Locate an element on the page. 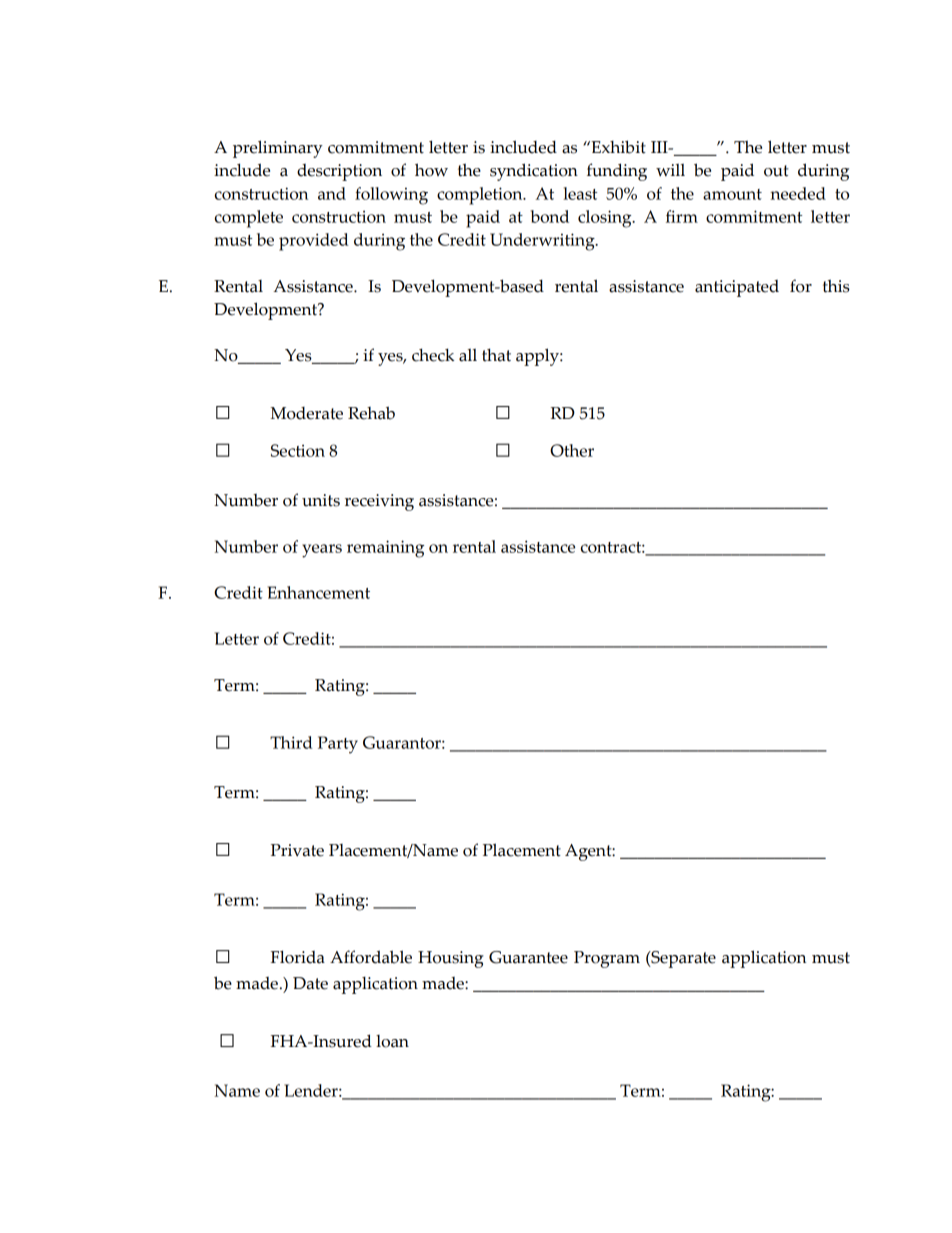 The width and height of the page is (952, 1233). description is located at coordinates (339, 172).
